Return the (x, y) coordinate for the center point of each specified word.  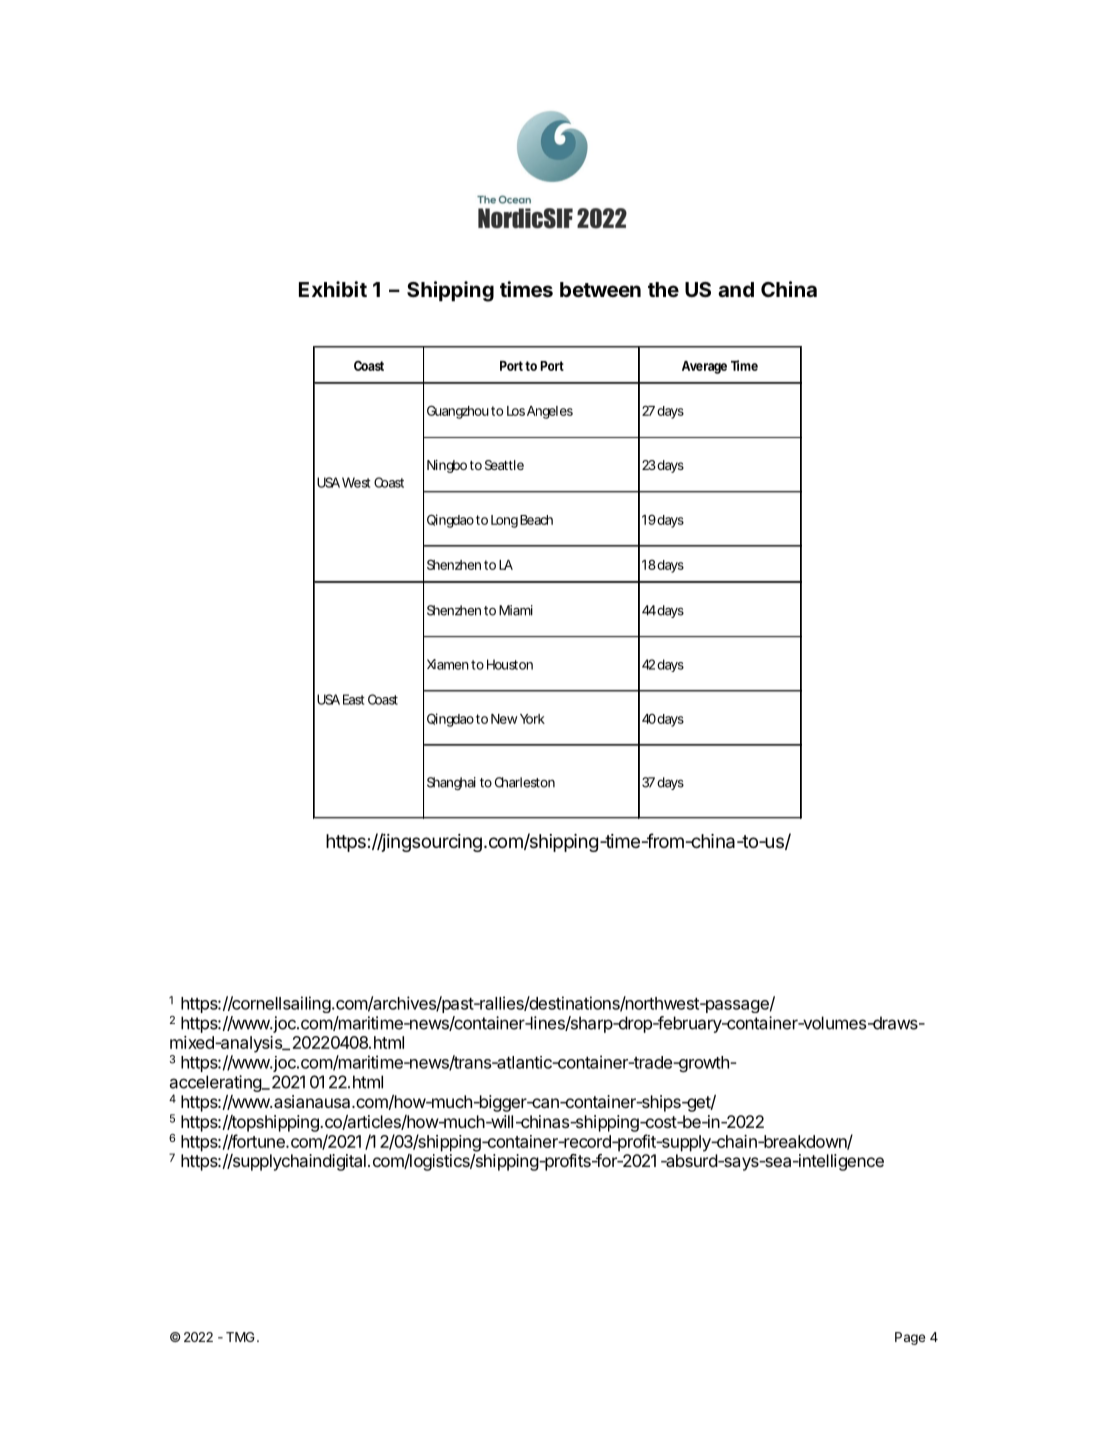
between (600, 289)
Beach (536, 520)
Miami (516, 610)
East (354, 699)
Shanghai (451, 783)
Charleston (525, 782)
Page (910, 1338)
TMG (240, 1337)
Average (704, 367)
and (736, 289)
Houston (510, 664)
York (532, 719)
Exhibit (333, 289)
